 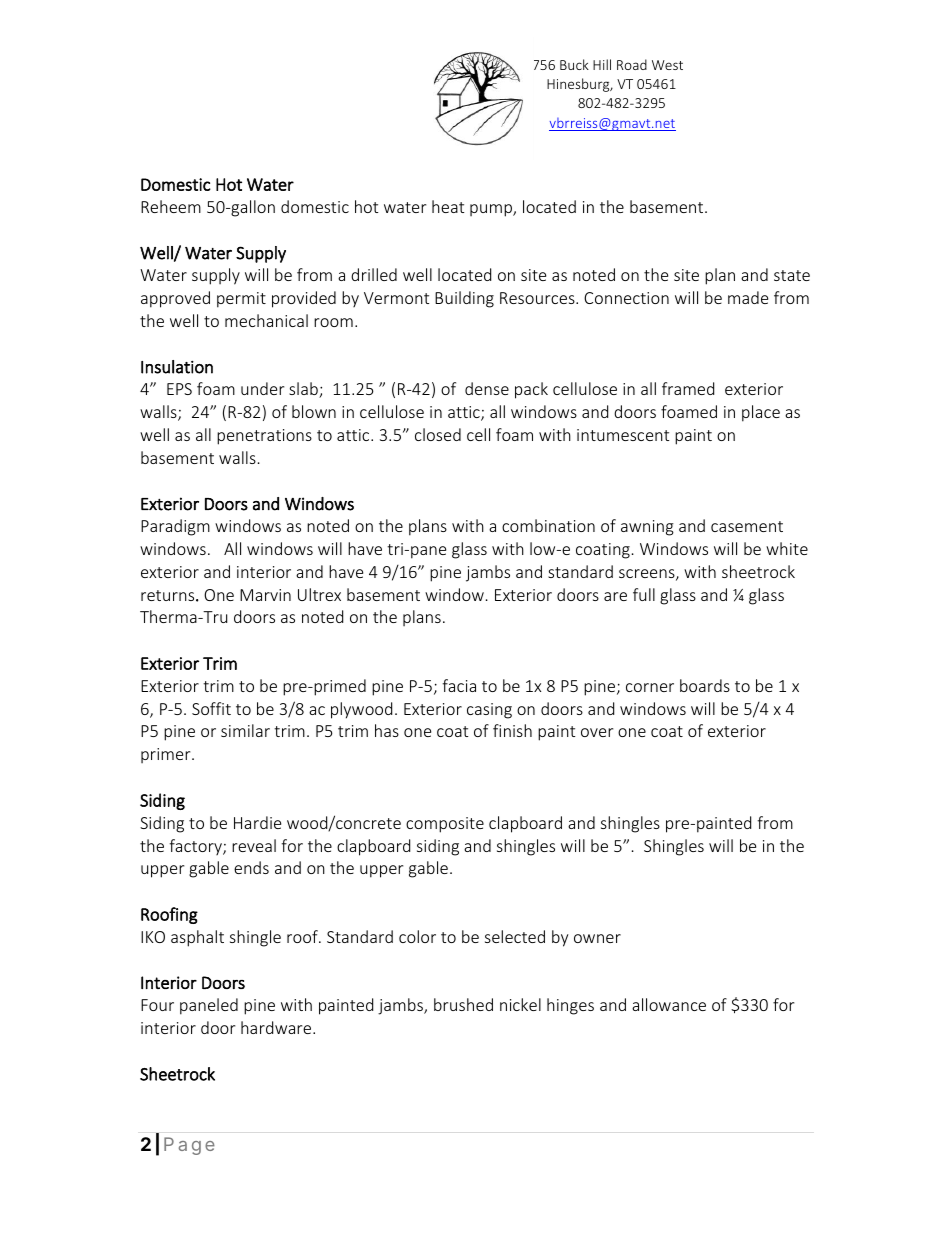 I want to click on under, so click(x=262, y=388).
